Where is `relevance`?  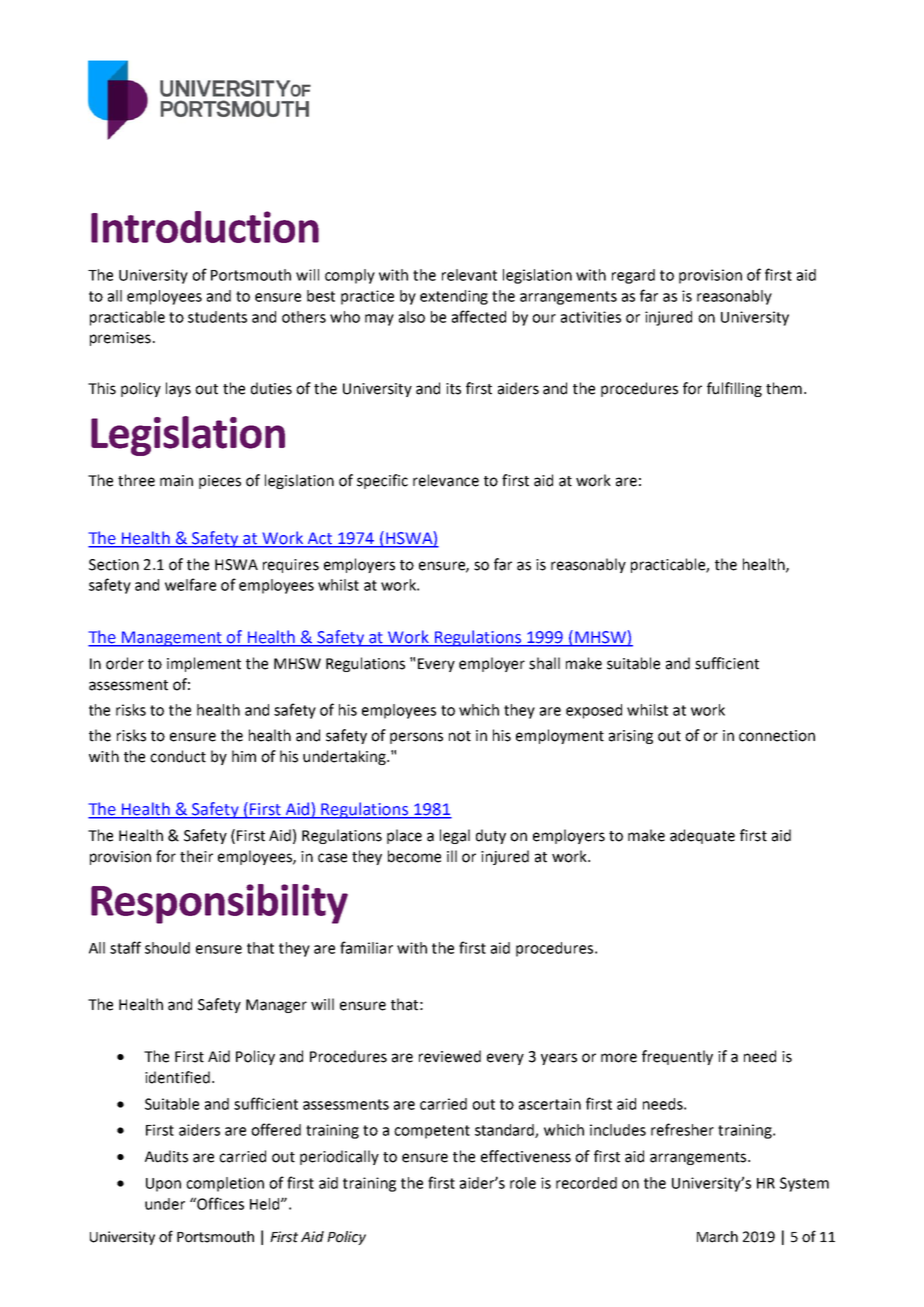
relevance is located at coordinates (446, 480).
